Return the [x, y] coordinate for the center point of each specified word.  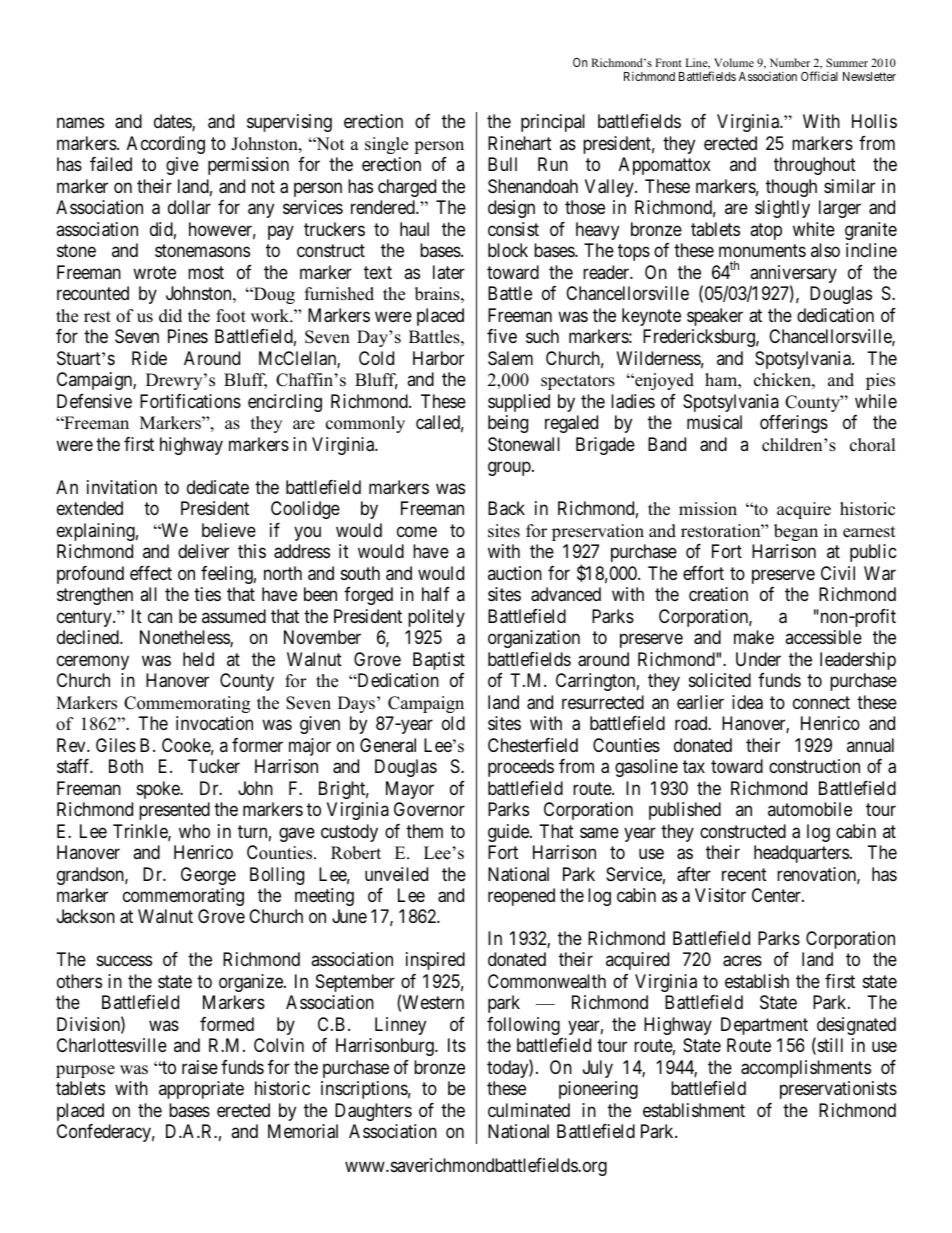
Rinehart [520, 143]
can [160, 617]
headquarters [801, 854]
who [194, 831]
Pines [188, 336]
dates [173, 122]
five [502, 336]
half [436, 594]
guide [509, 833]
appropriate [201, 1090]
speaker [715, 317]
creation [718, 594]
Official [819, 76]
